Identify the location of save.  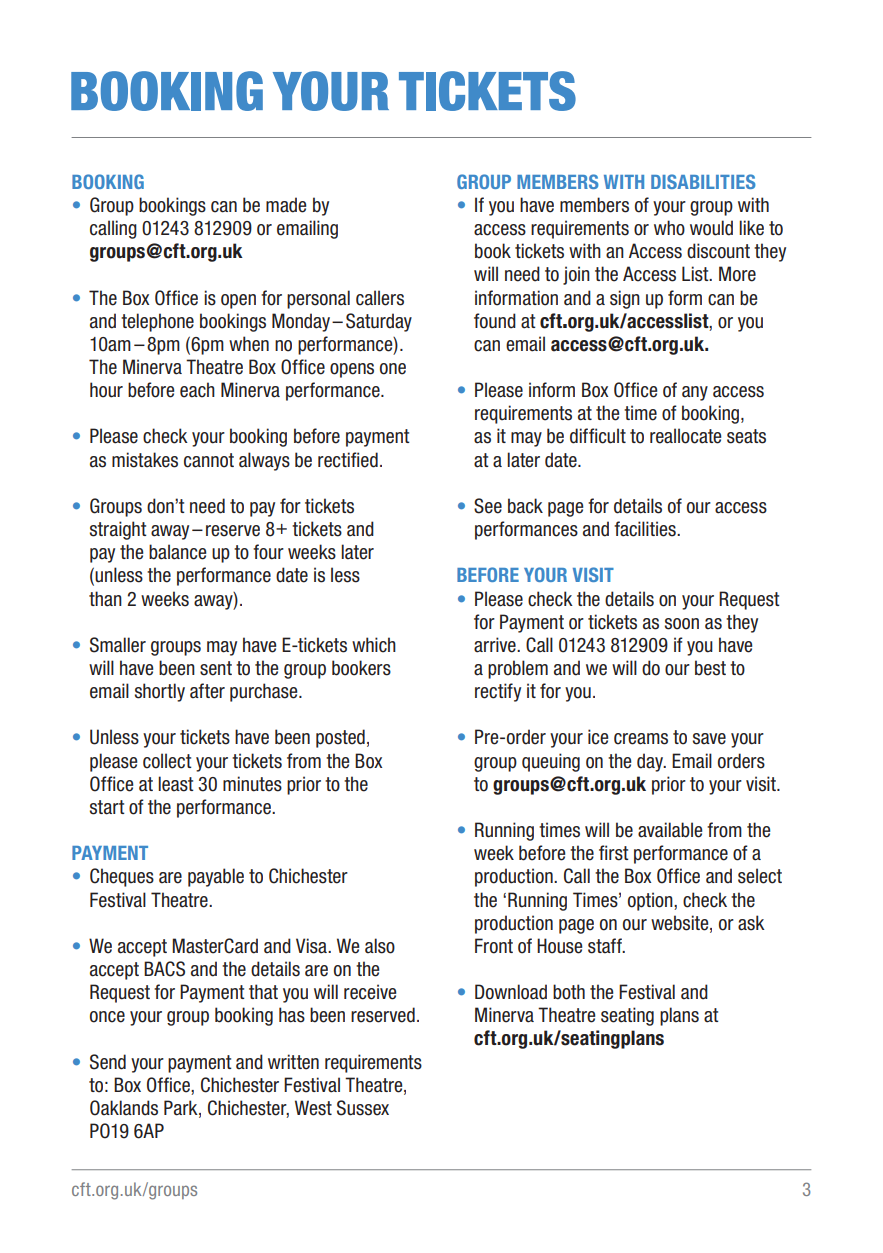
(709, 739).
